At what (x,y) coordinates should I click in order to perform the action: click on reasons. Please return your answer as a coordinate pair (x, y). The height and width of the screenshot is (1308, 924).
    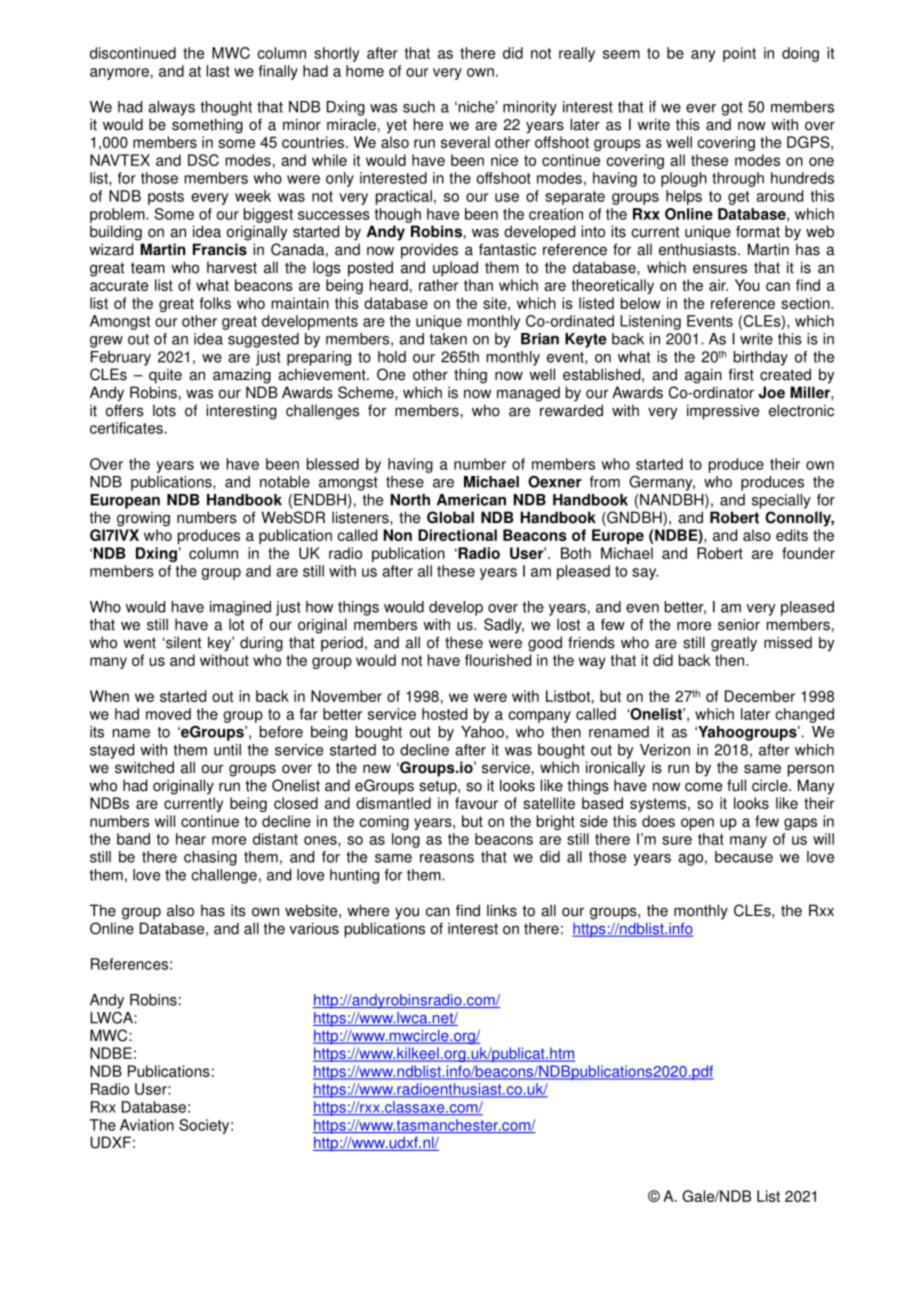
    Looking at the image, I should click on (447, 858).
